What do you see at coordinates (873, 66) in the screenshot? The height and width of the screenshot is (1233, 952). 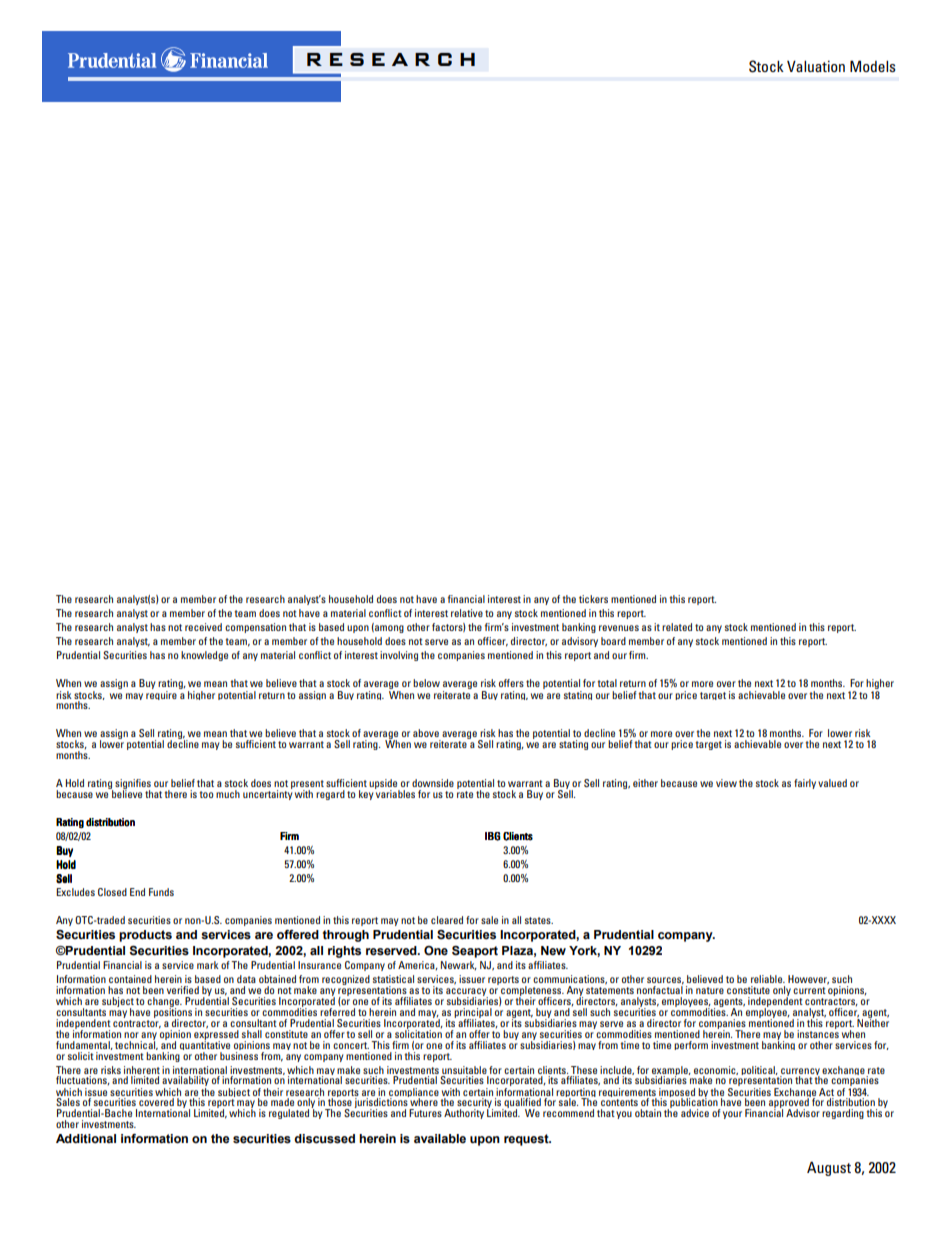 I see `Models` at bounding box center [873, 66].
